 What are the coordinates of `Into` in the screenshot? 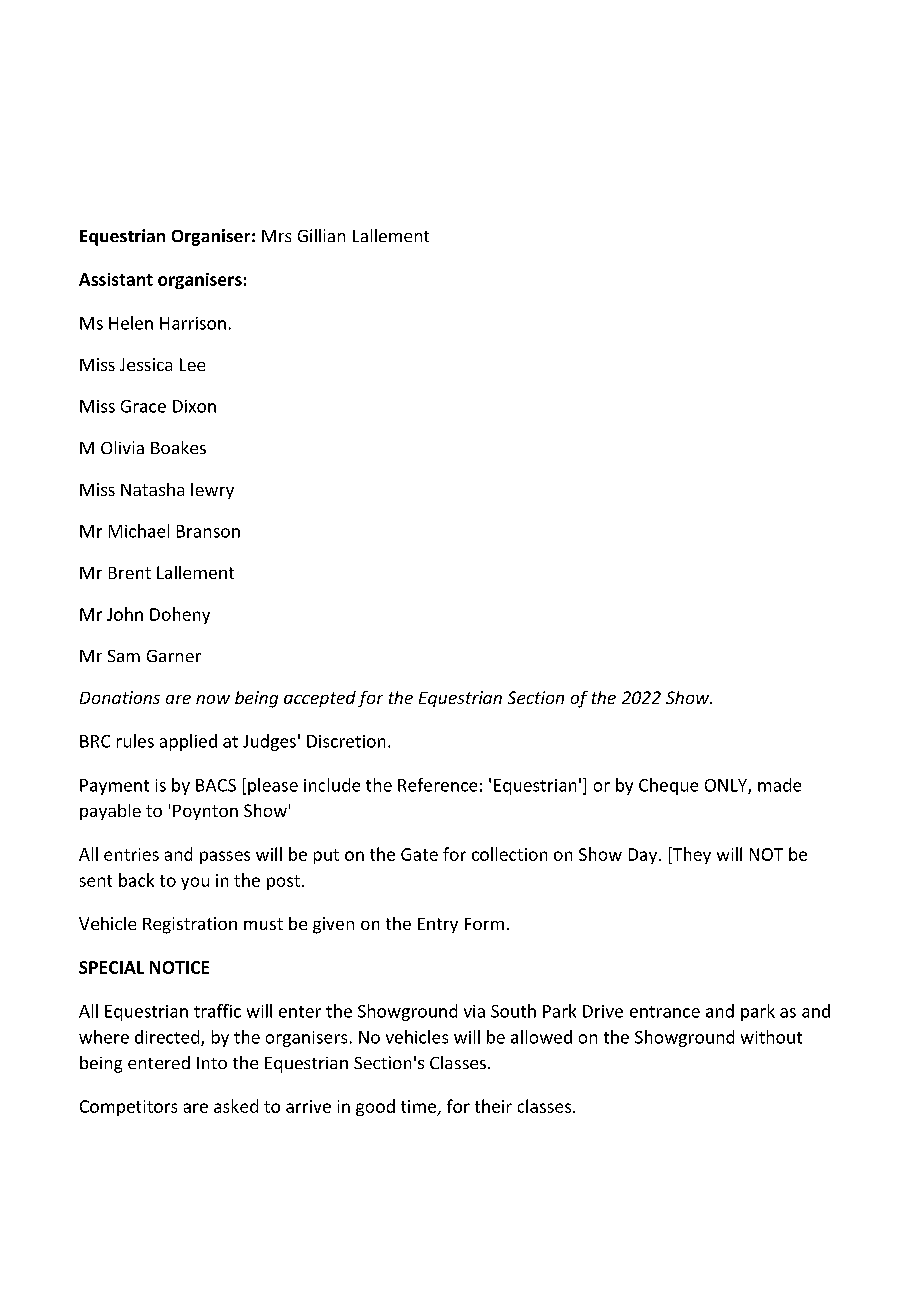 It's located at (212, 1063).
